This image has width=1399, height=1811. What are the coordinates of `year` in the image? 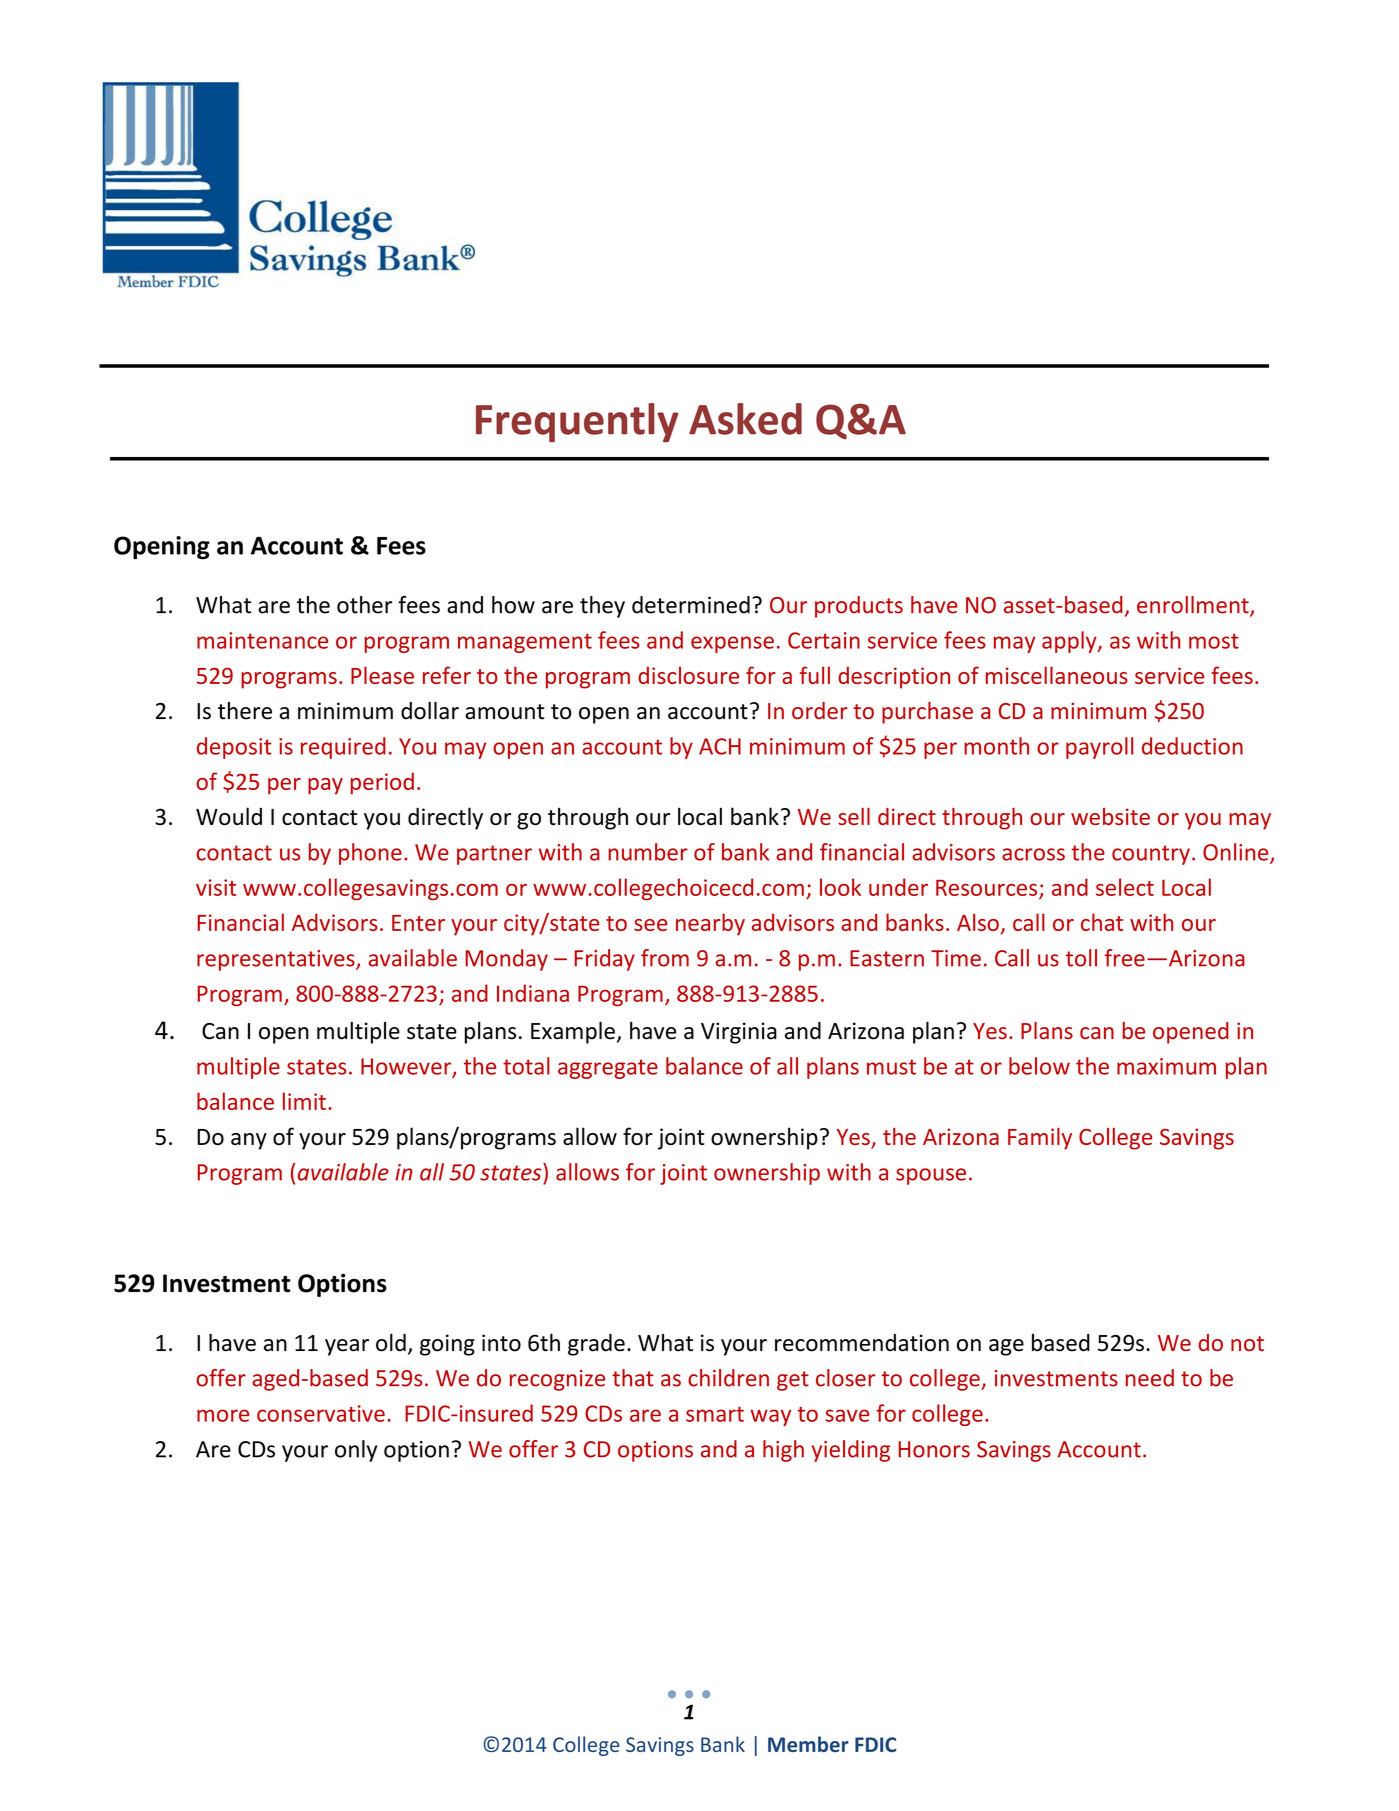 It's located at (347, 1347).
